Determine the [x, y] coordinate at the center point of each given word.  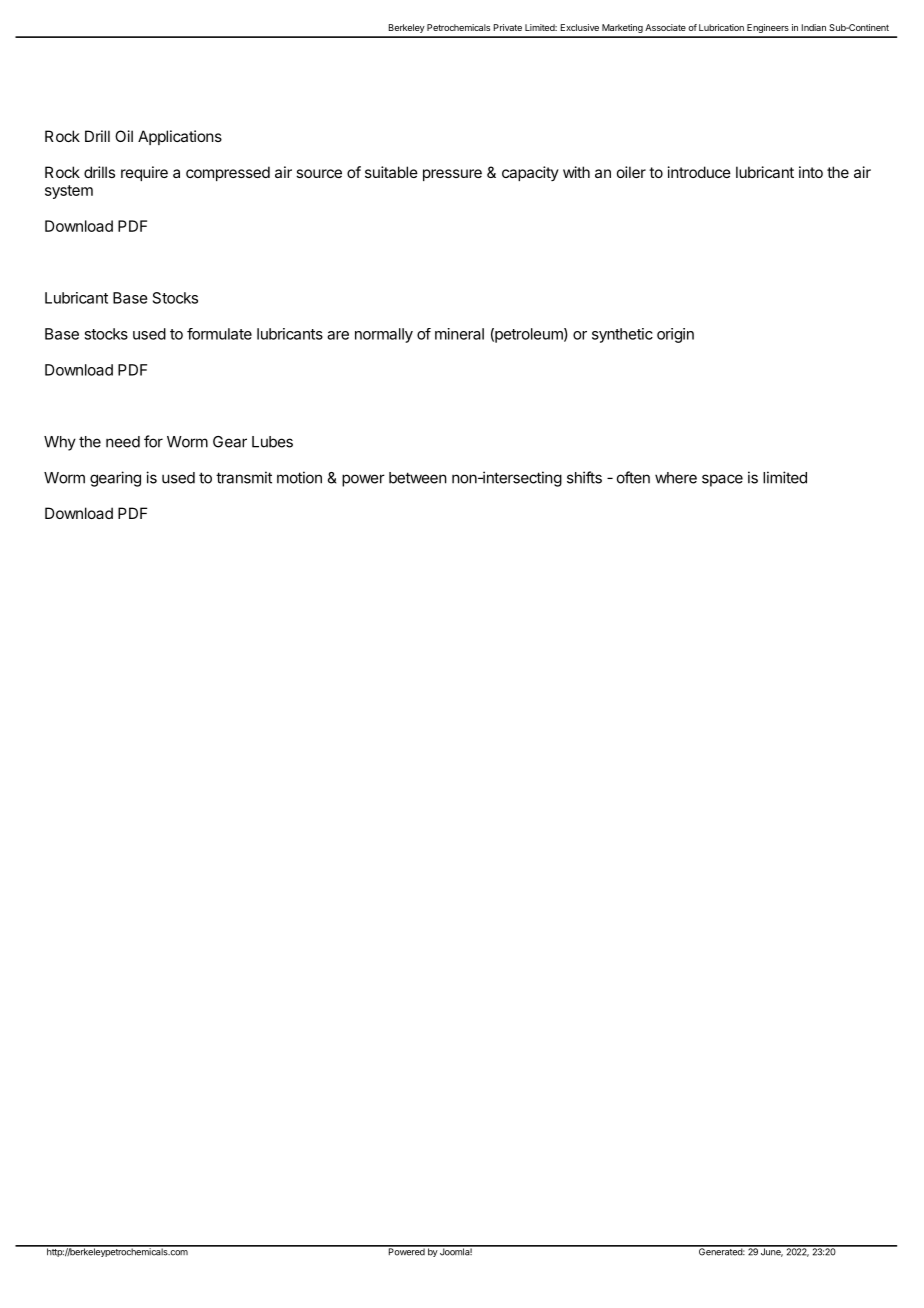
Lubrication [721, 27]
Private [508, 27]
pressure [452, 175]
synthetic [622, 335]
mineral [459, 334]
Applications [180, 137]
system [69, 192]
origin [675, 335]
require [144, 173]
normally [384, 335]
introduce [699, 172]
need [123, 442]
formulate [219, 334]
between [418, 478]
